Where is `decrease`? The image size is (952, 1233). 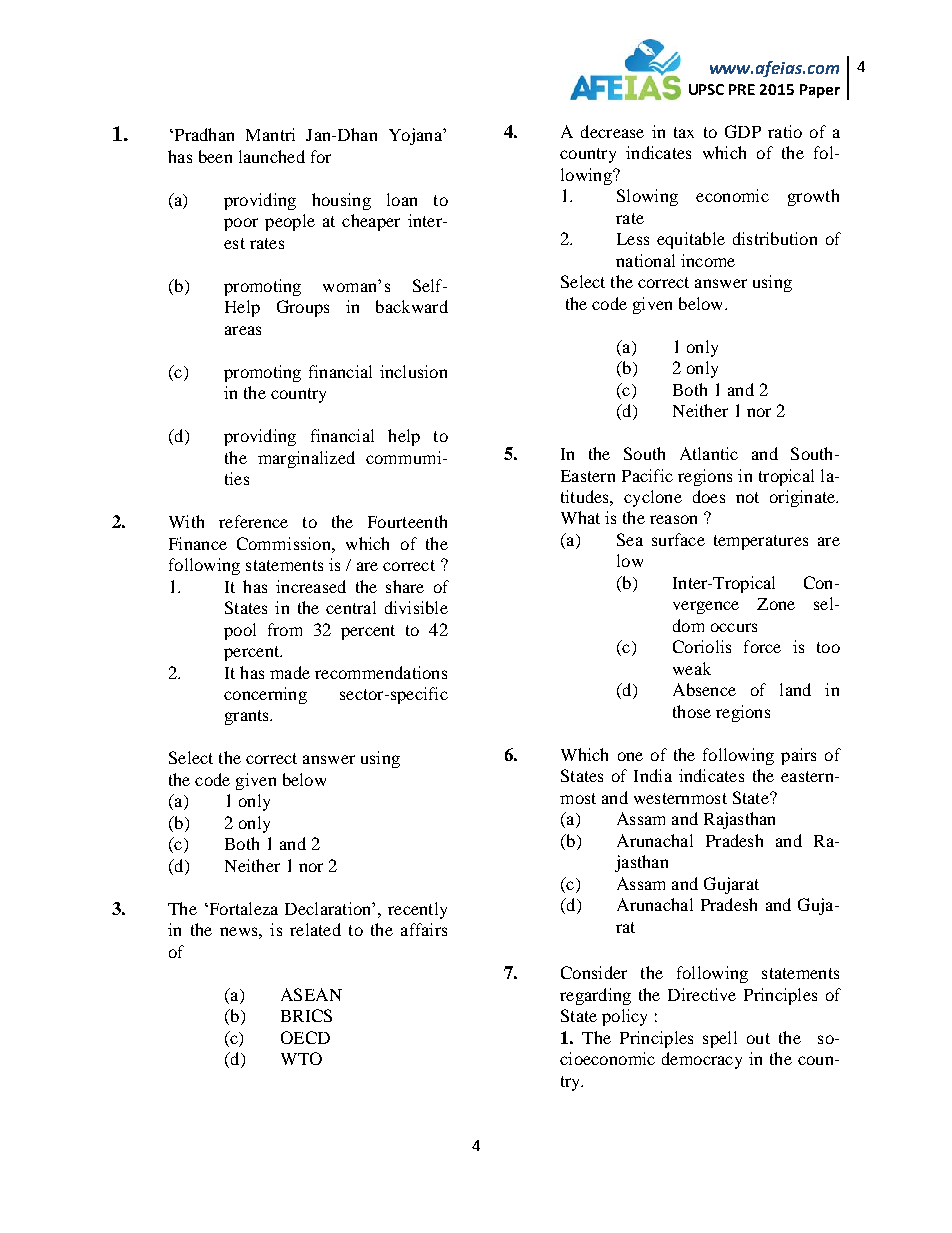 decrease is located at coordinates (612, 131).
